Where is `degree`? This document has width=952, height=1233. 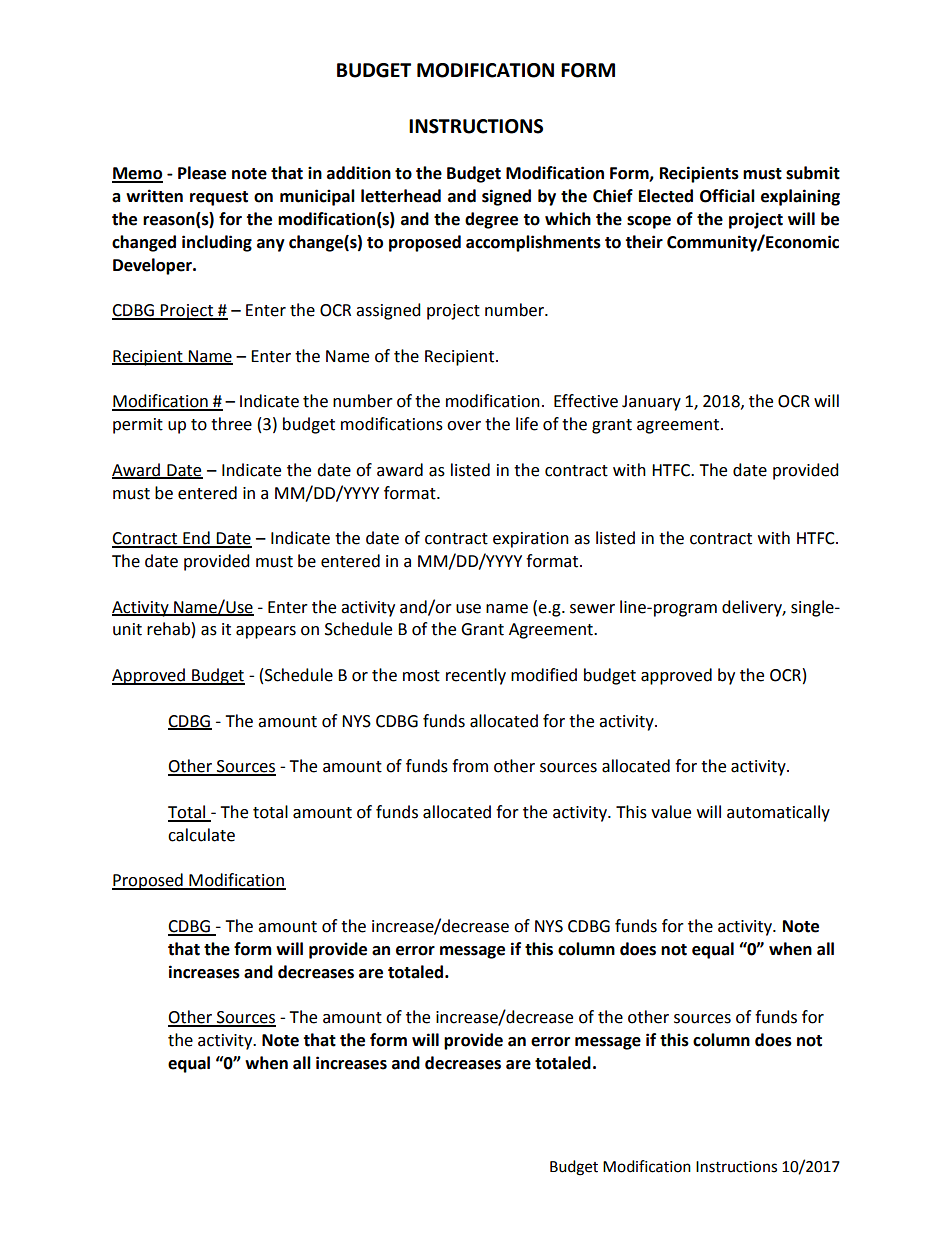 degree is located at coordinates (491, 220).
